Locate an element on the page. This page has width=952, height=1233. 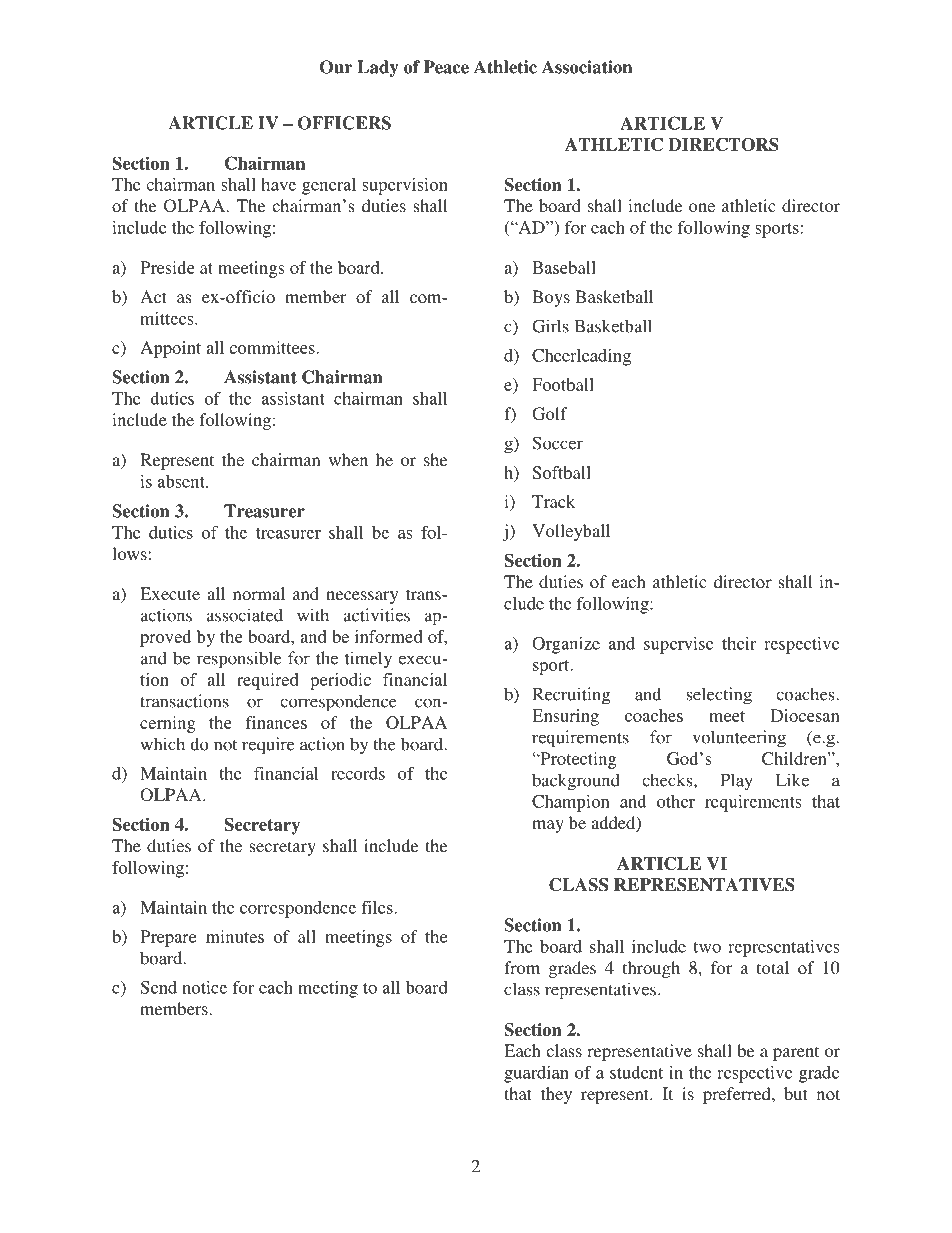
one is located at coordinates (702, 207).
